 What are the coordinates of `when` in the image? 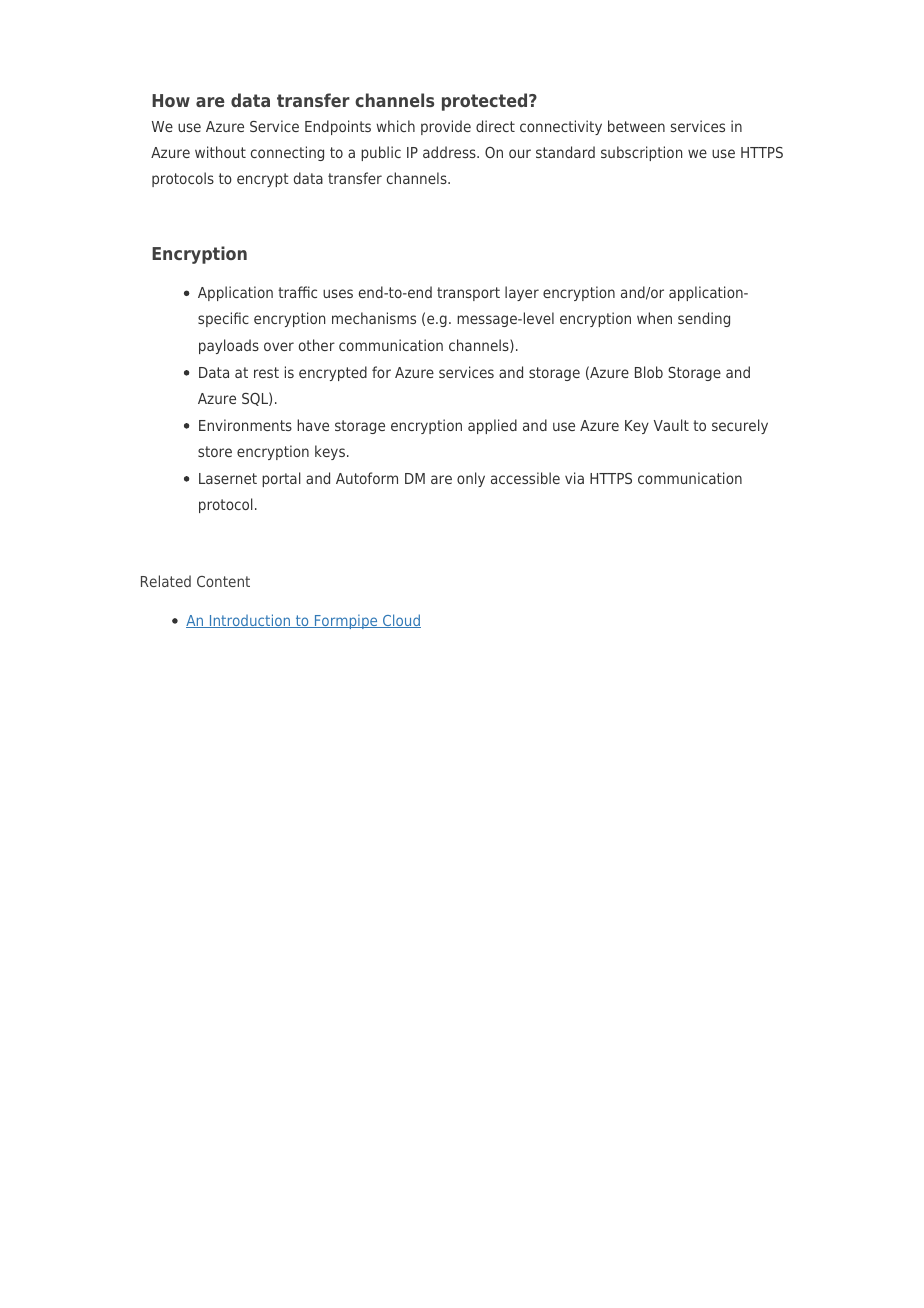 It's located at (654, 318).
